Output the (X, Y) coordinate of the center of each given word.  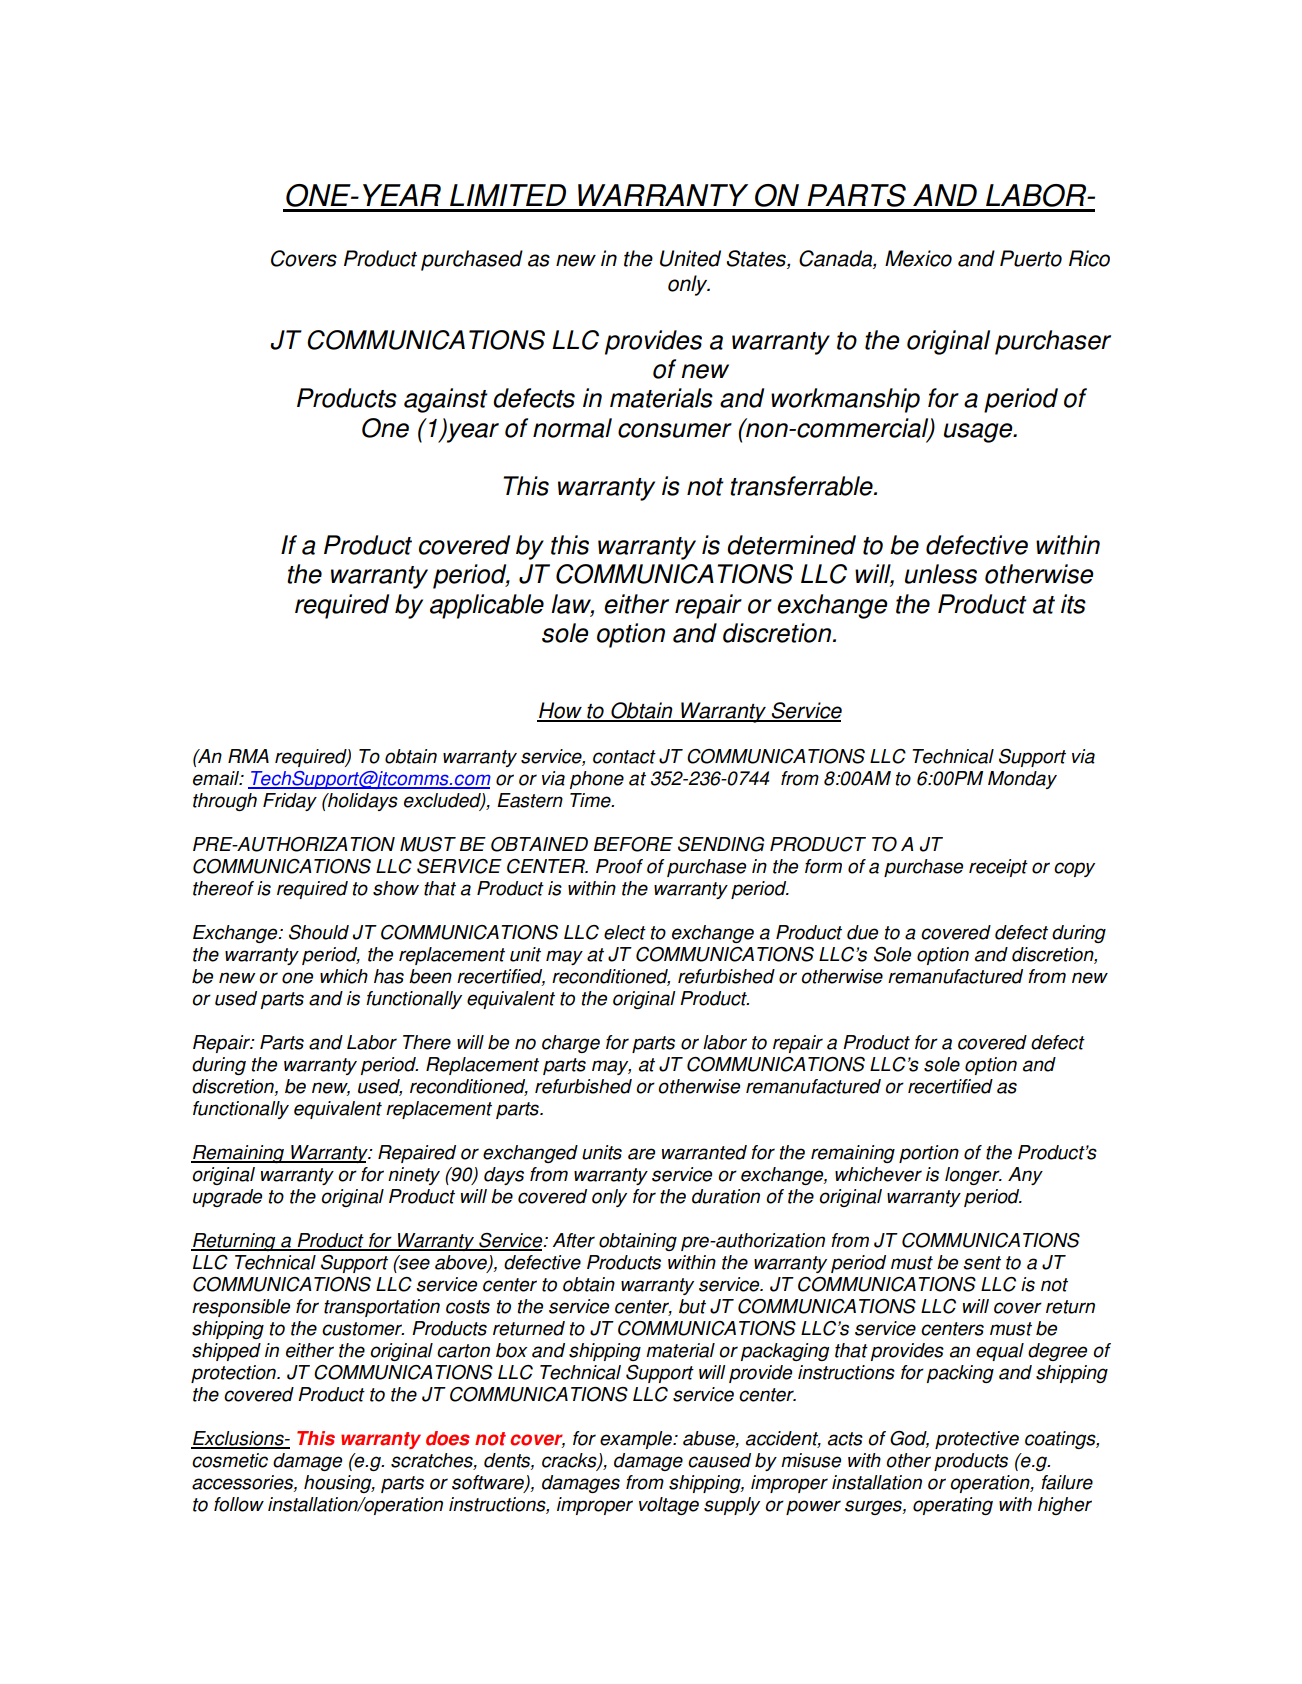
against (446, 400)
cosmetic (230, 1460)
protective (977, 1440)
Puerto (1031, 258)
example (637, 1440)
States (757, 259)
